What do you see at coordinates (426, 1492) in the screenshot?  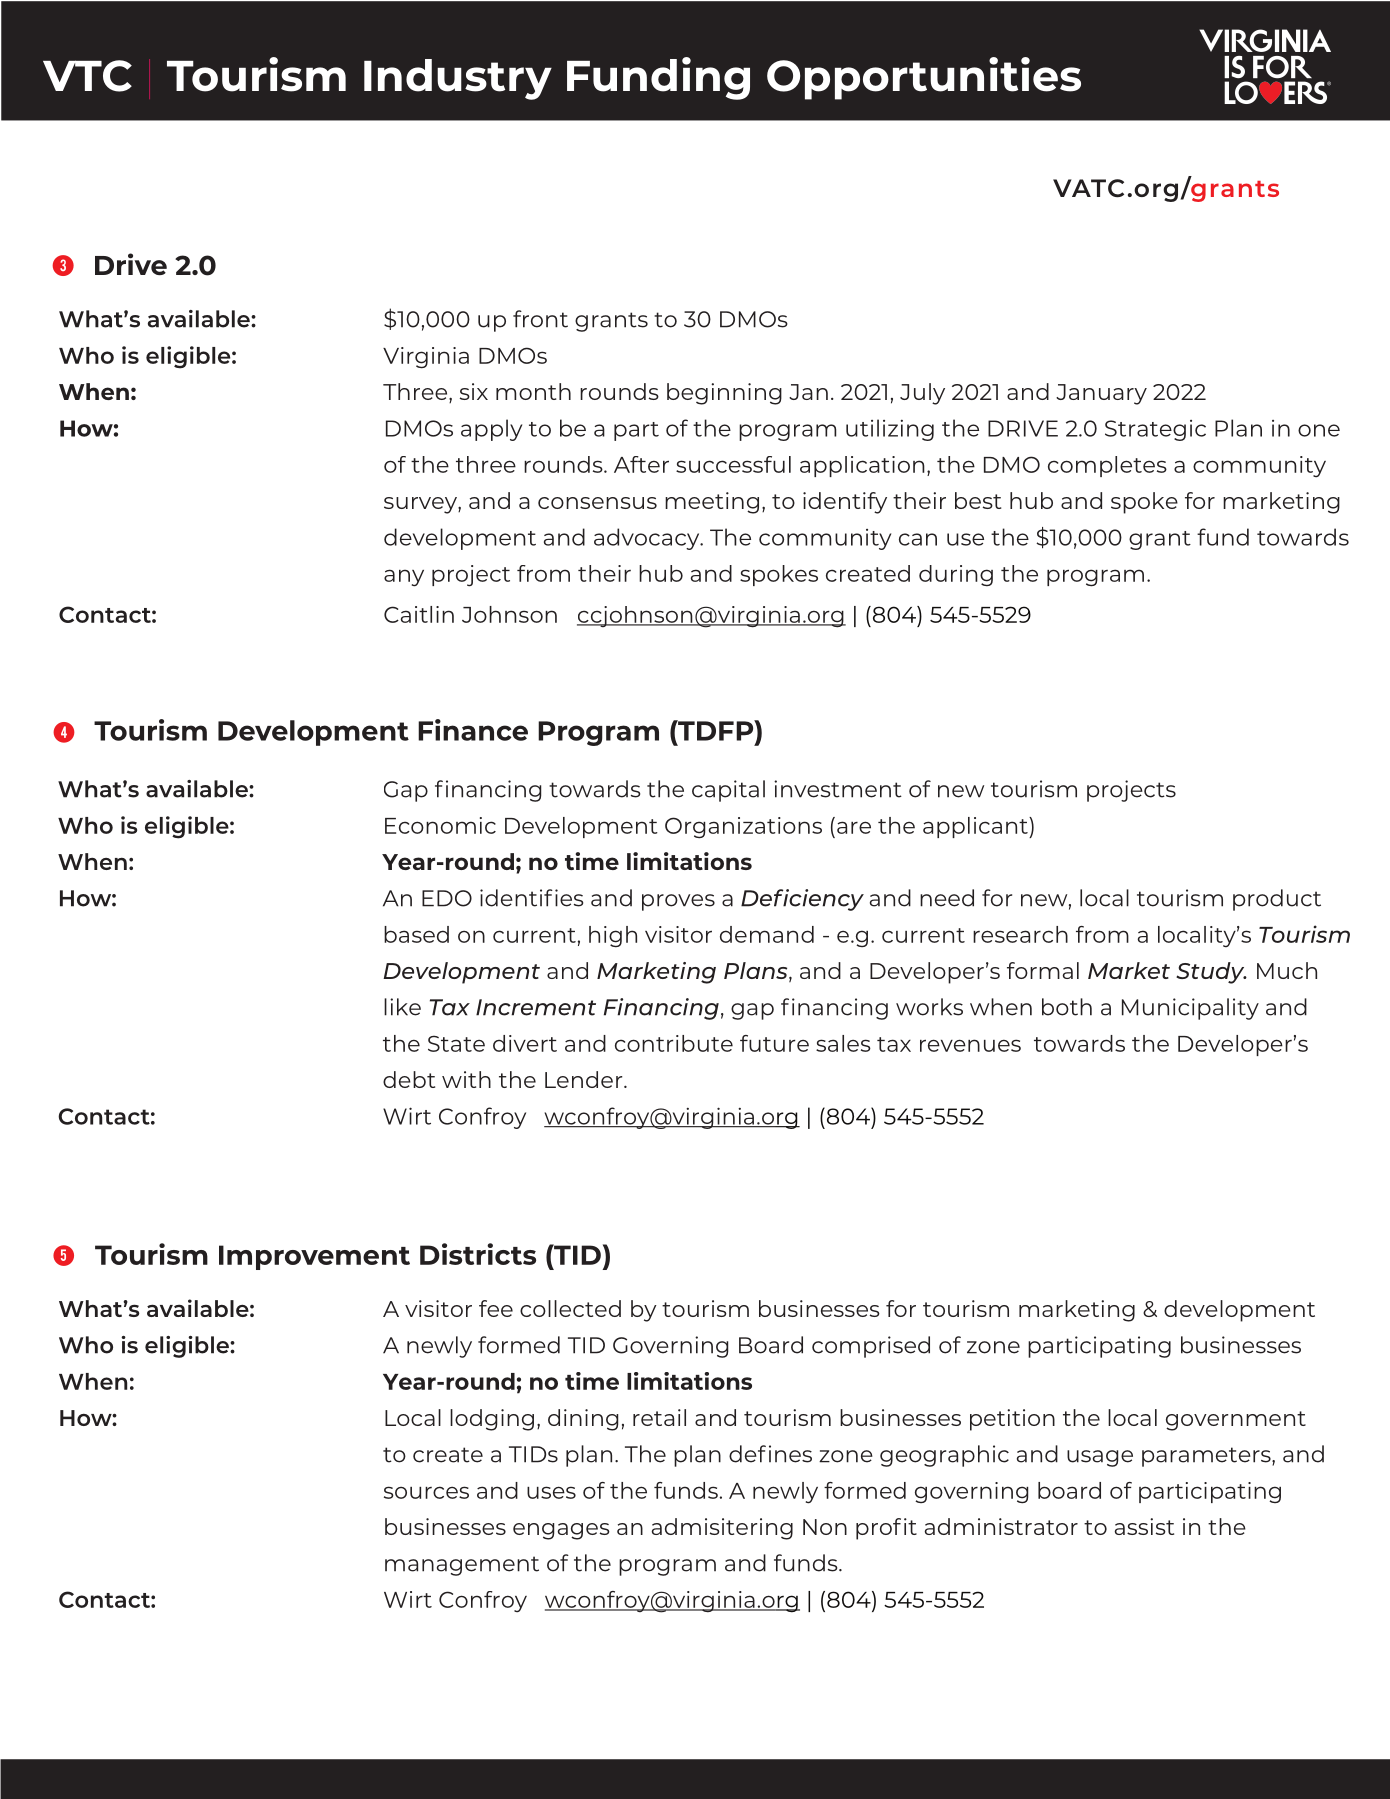 I see `sources` at bounding box center [426, 1492].
